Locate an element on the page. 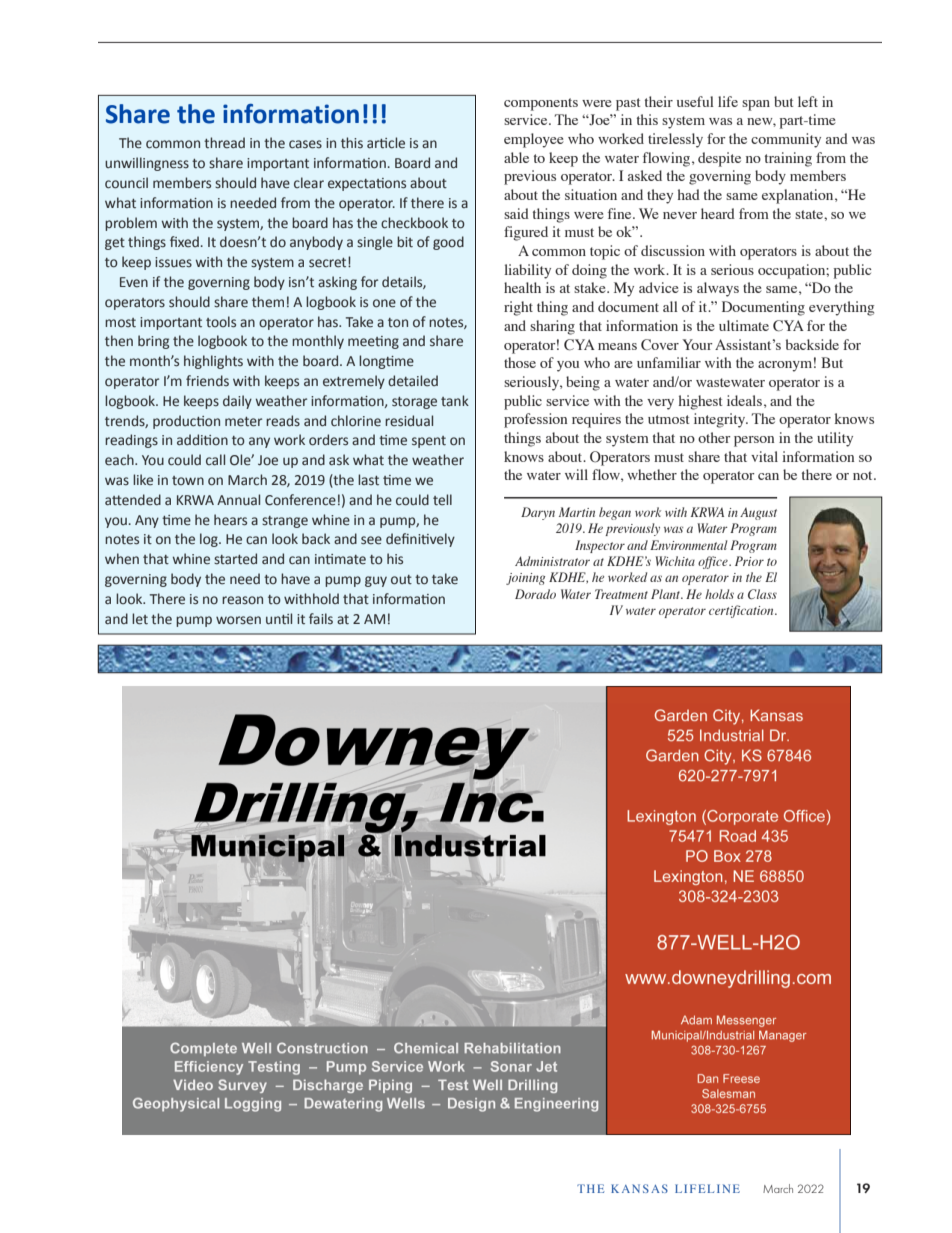 This page has height=1233, width=952. community is located at coordinates (786, 140).
